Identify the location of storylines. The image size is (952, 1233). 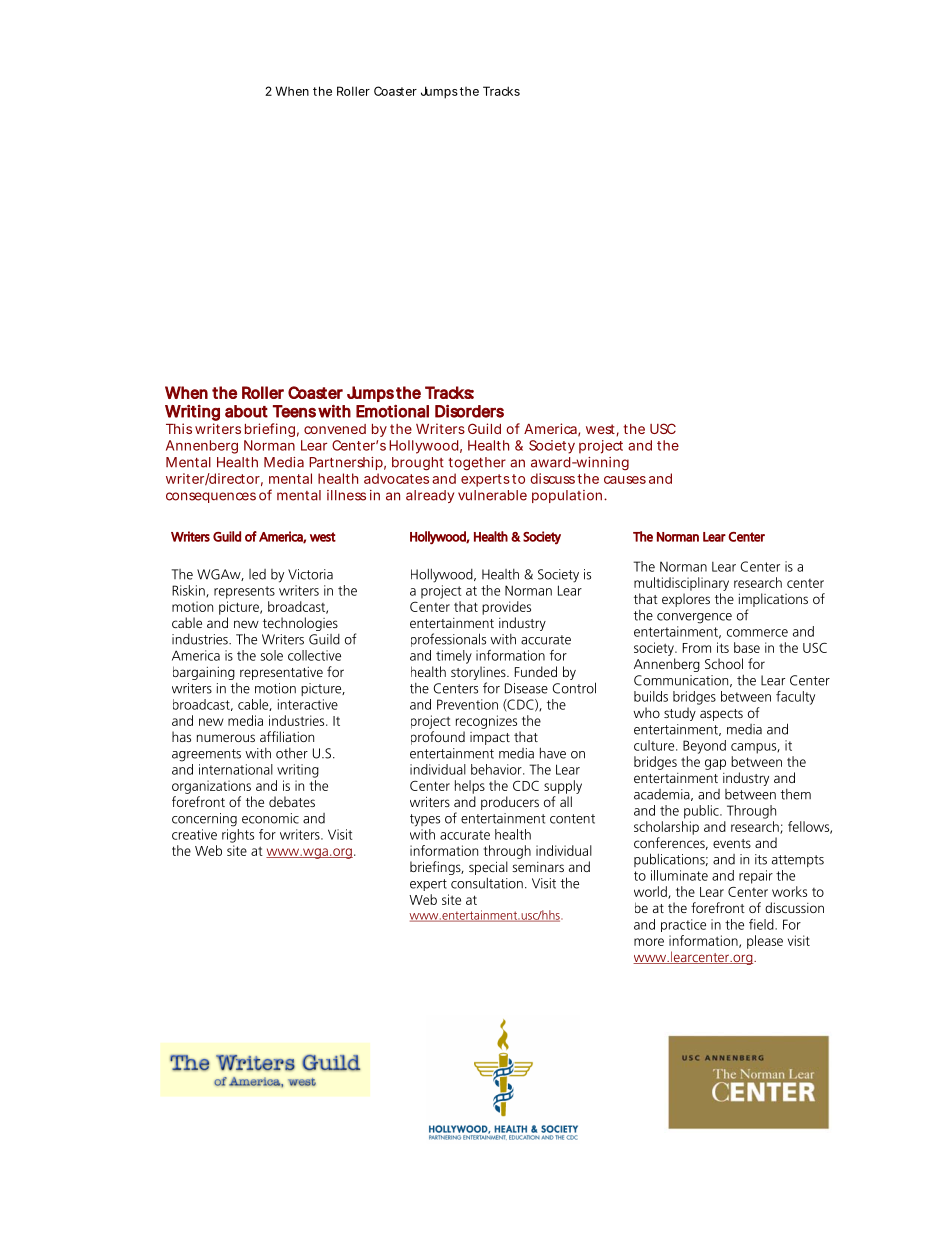
(479, 673).
